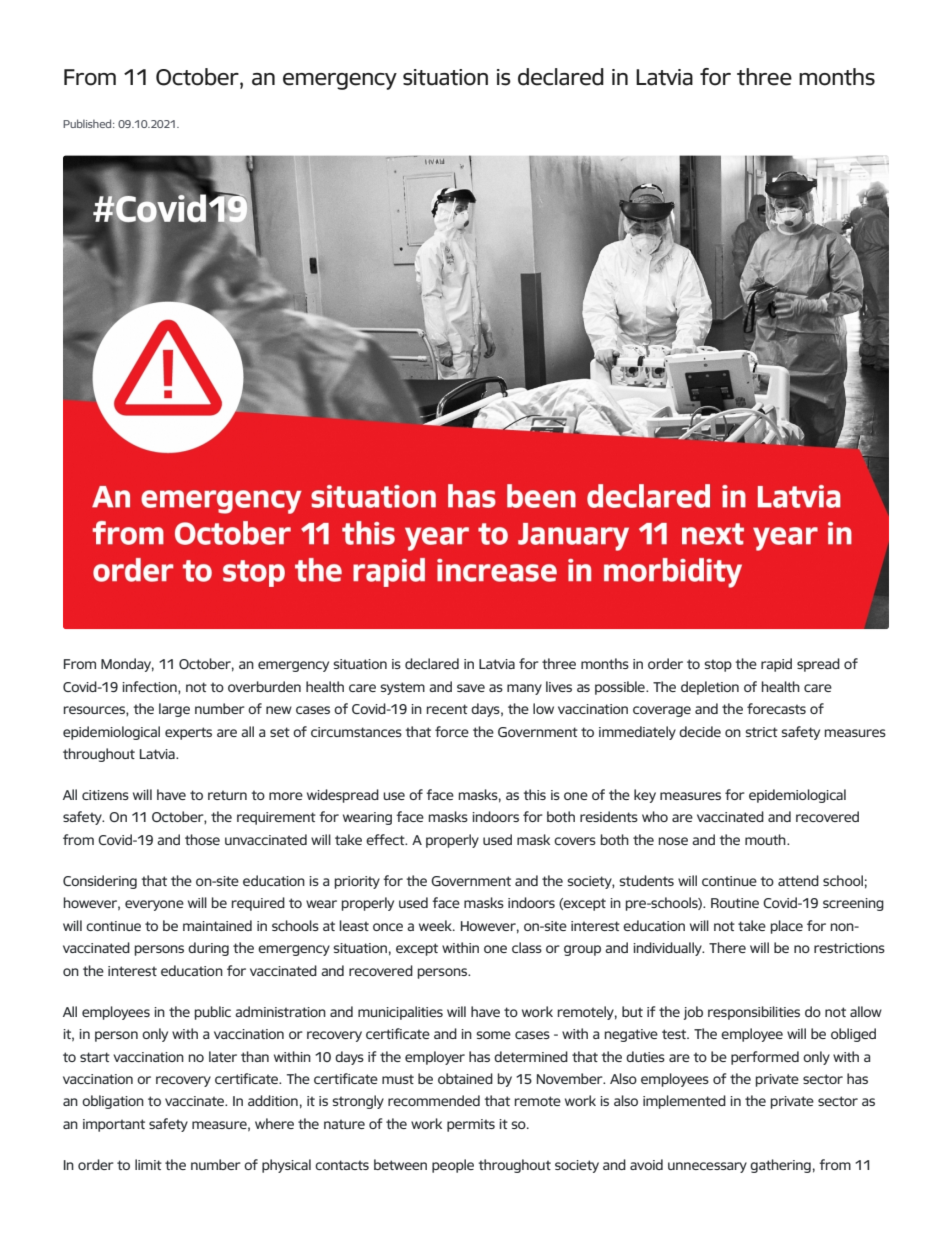 Image resolution: width=952 pixels, height=1233 pixels. Describe the element at coordinates (559, 686) in the page. I see `lives` at that location.
